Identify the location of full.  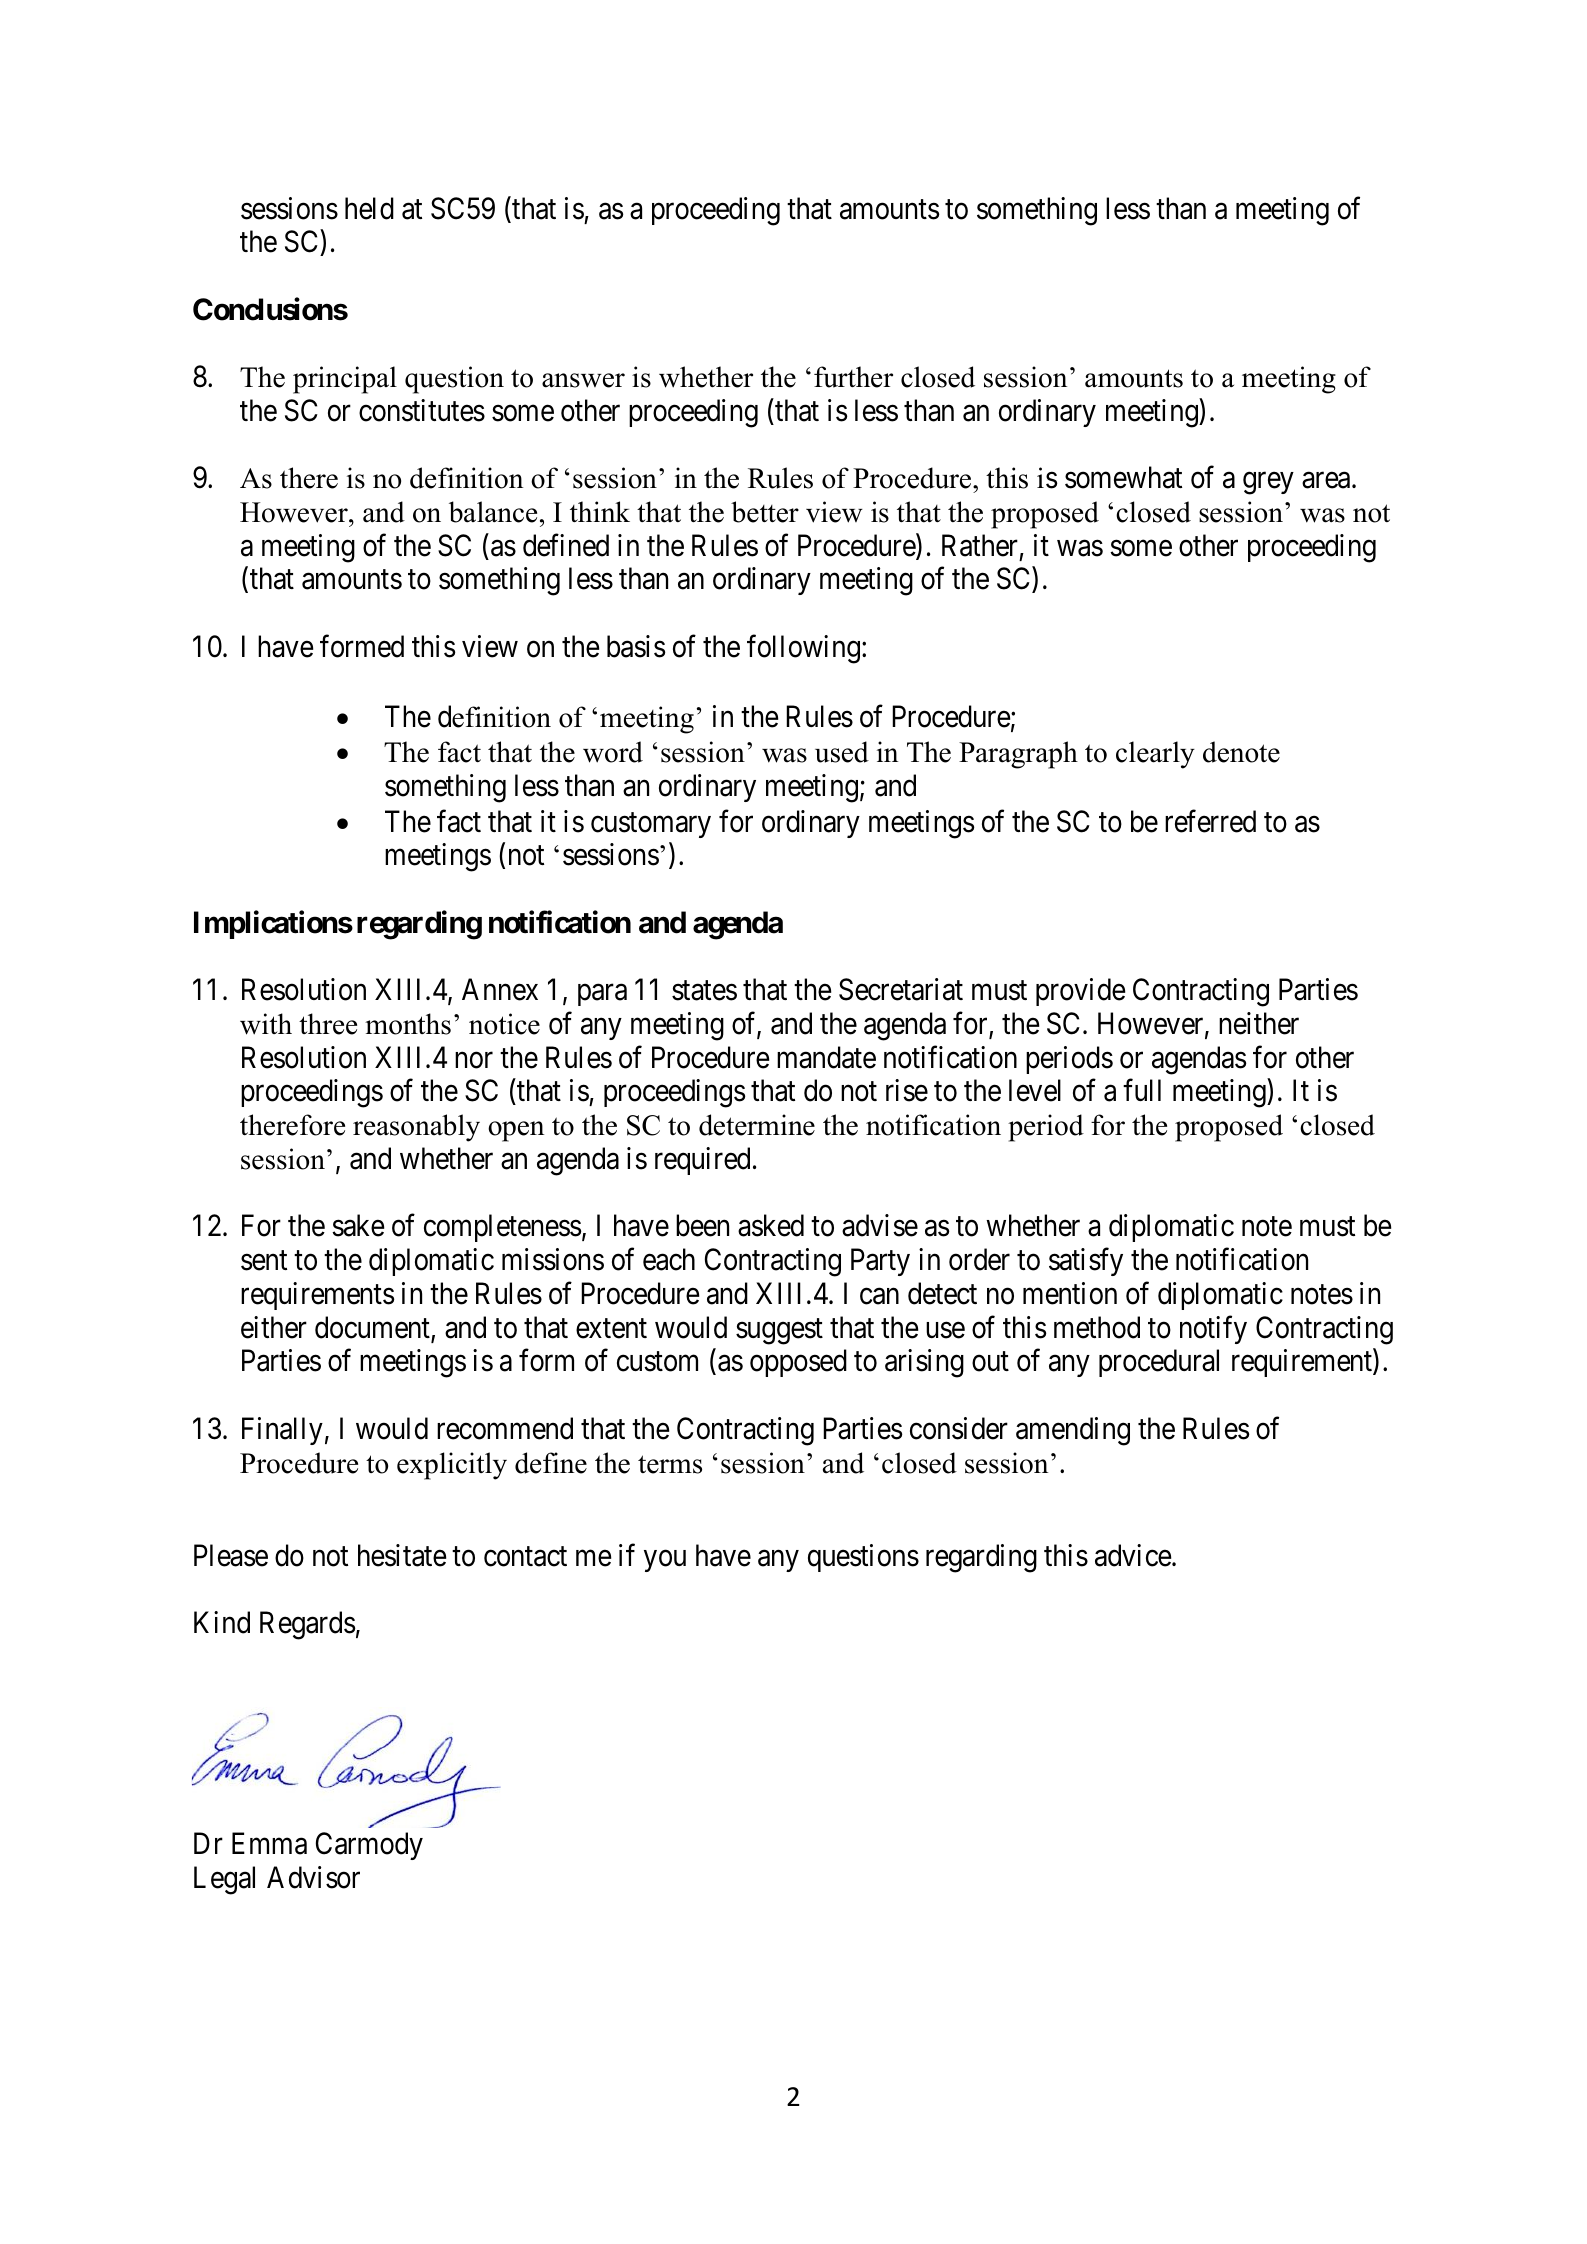
(1142, 1090).
